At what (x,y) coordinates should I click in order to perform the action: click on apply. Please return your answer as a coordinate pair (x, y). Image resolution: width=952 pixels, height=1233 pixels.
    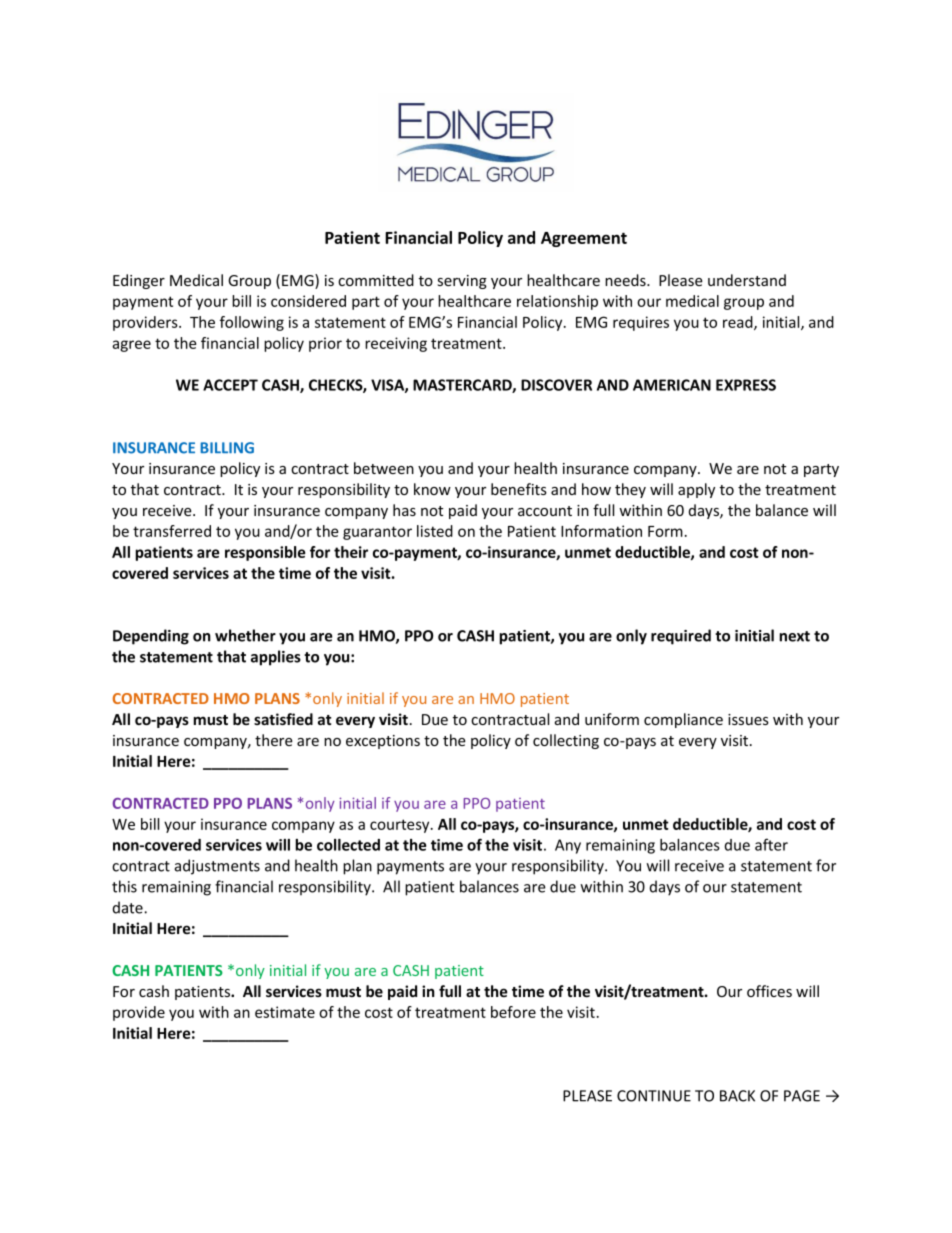
    Looking at the image, I should click on (696, 490).
